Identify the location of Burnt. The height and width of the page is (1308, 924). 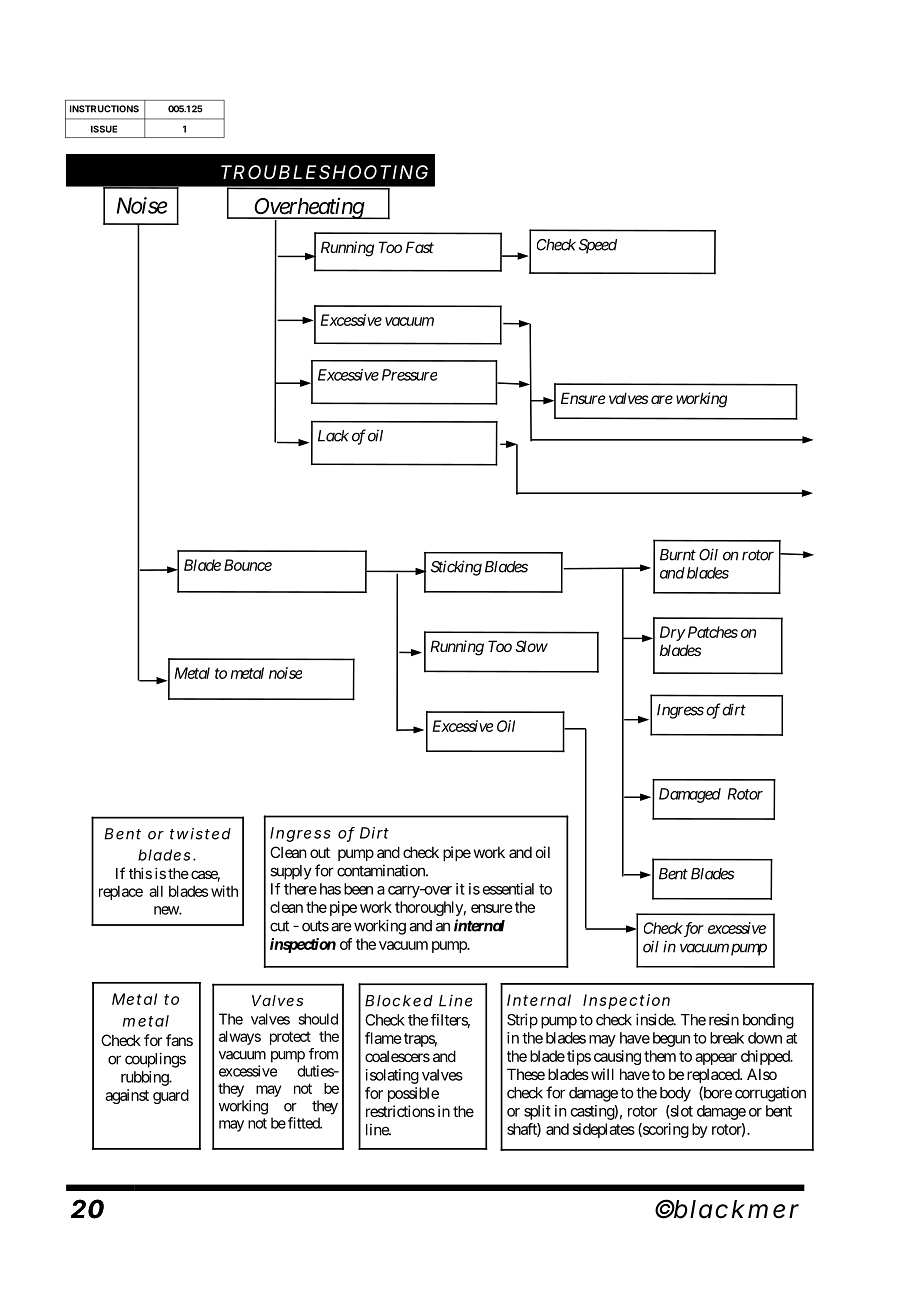
(678, 555).
